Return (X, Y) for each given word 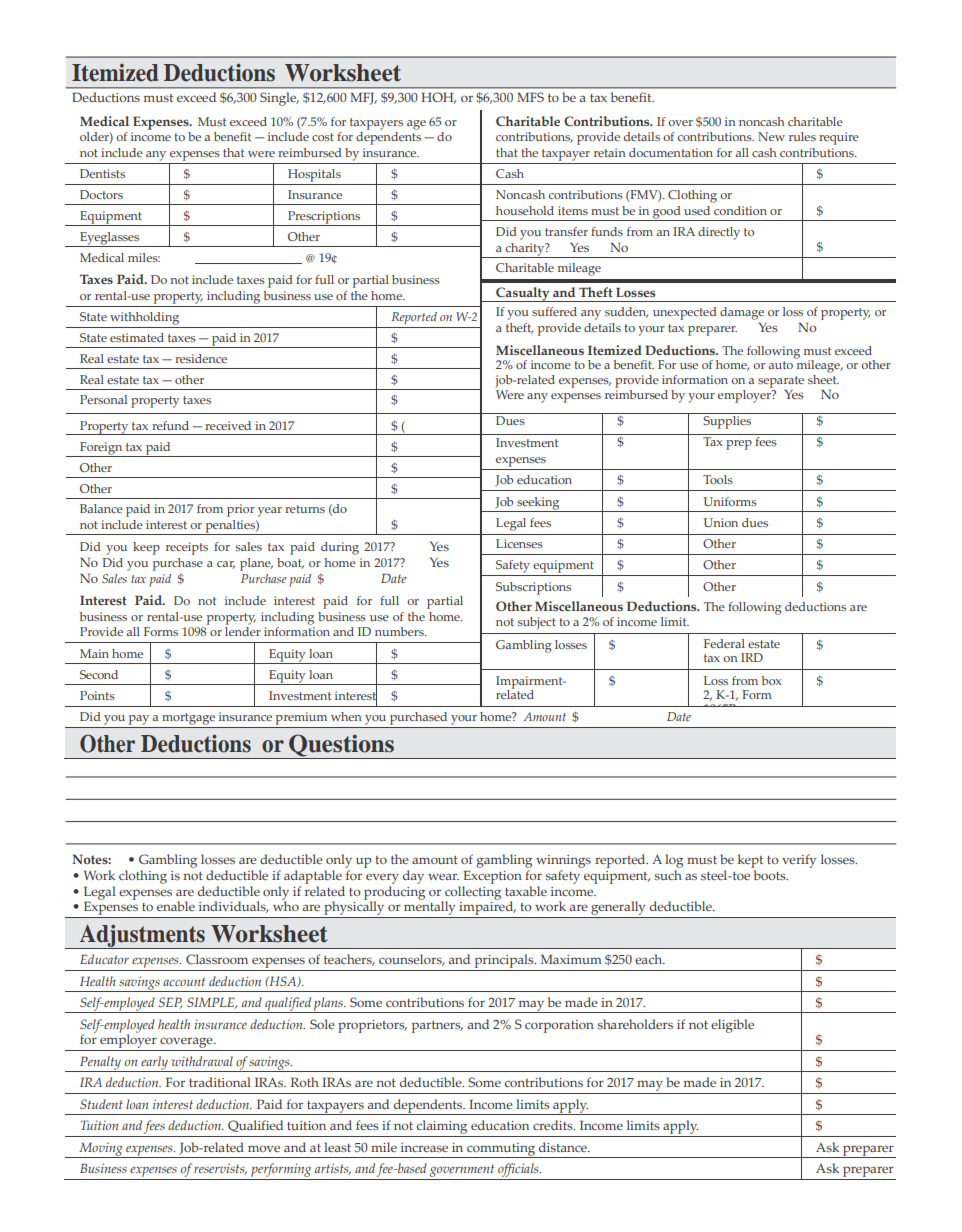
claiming (442, 1127)
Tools (718, 479)
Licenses (519, 543)
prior (241, 510)
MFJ (363, 98)
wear (443, 876)
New (771, 136)
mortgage (188, 719)
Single (279, 99)
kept (750, 861)
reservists (220, 1169)
